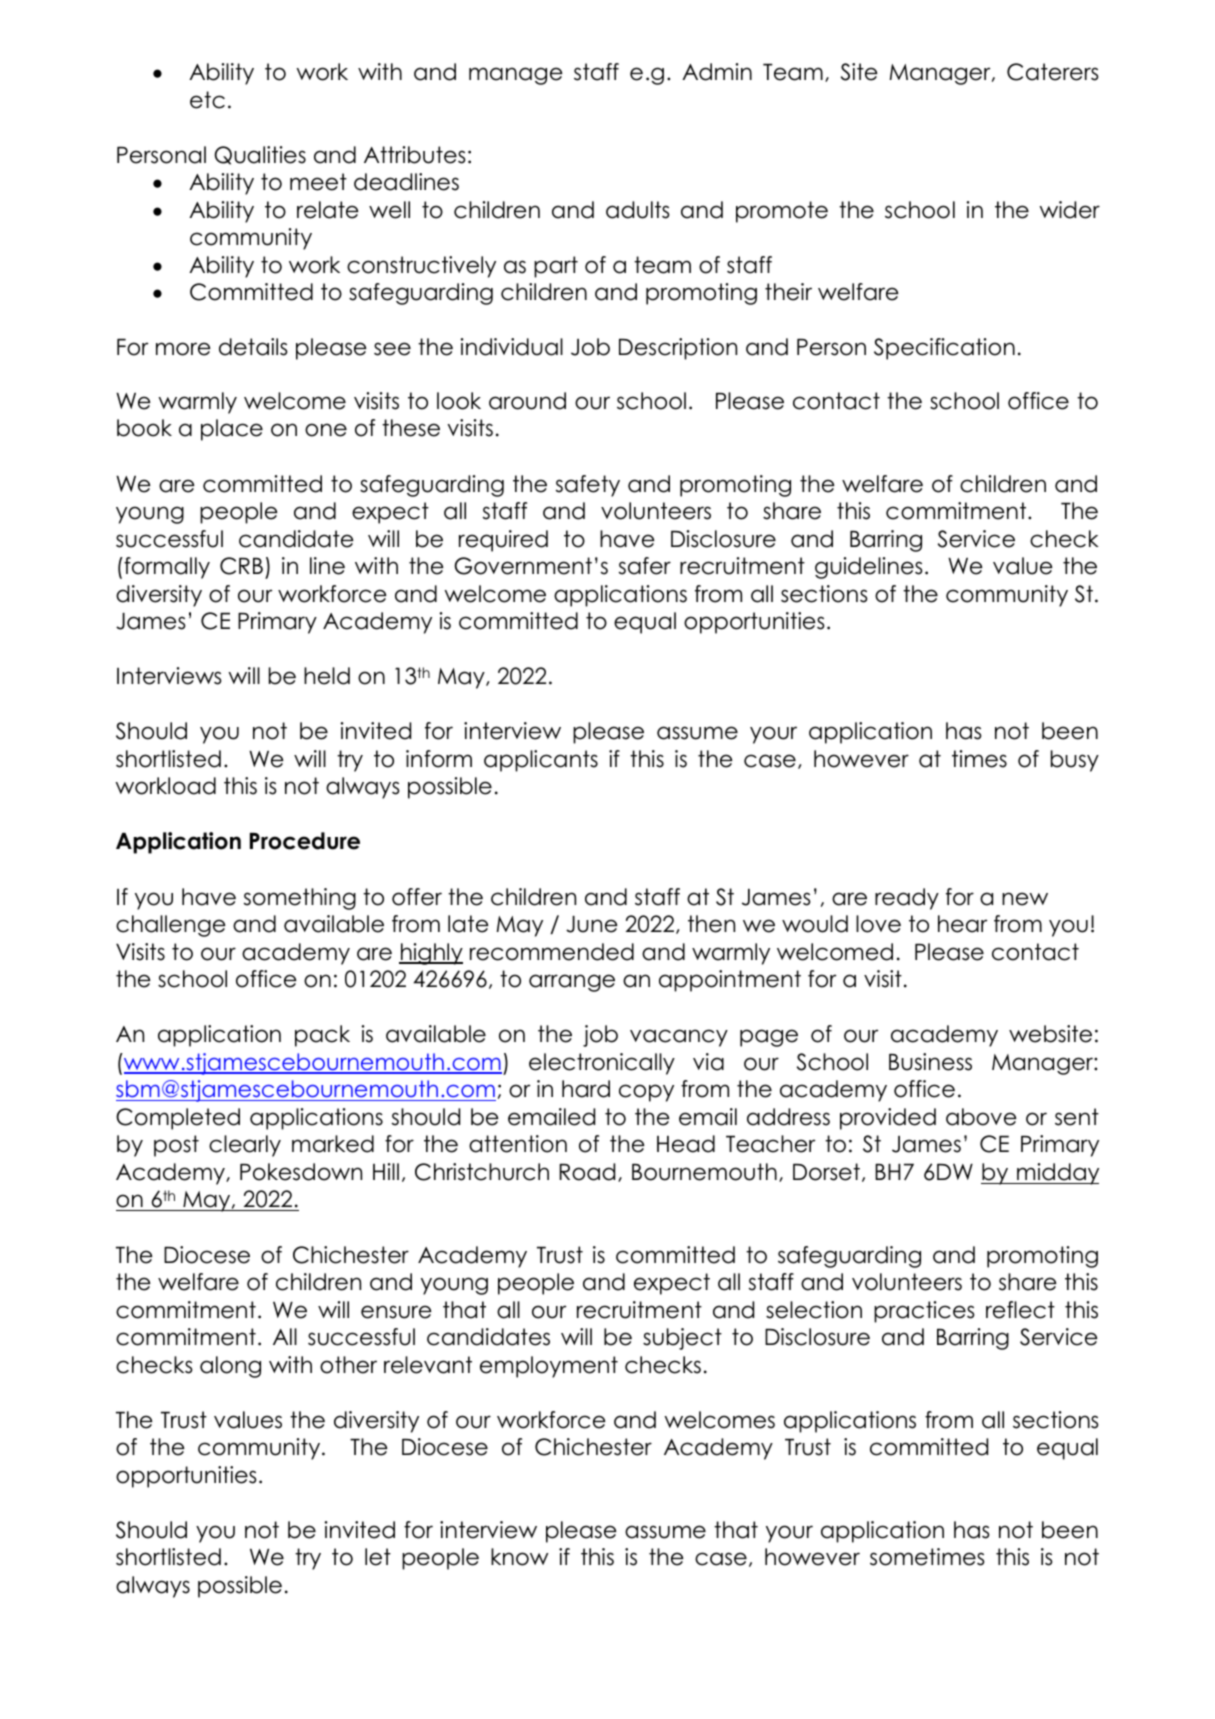 Image resolution: width=1215 pixels, height=1719 pixels. What do you see at coordinates (1075, 761) in the document?
I see `busy` at bounding box center [1075, 761].
